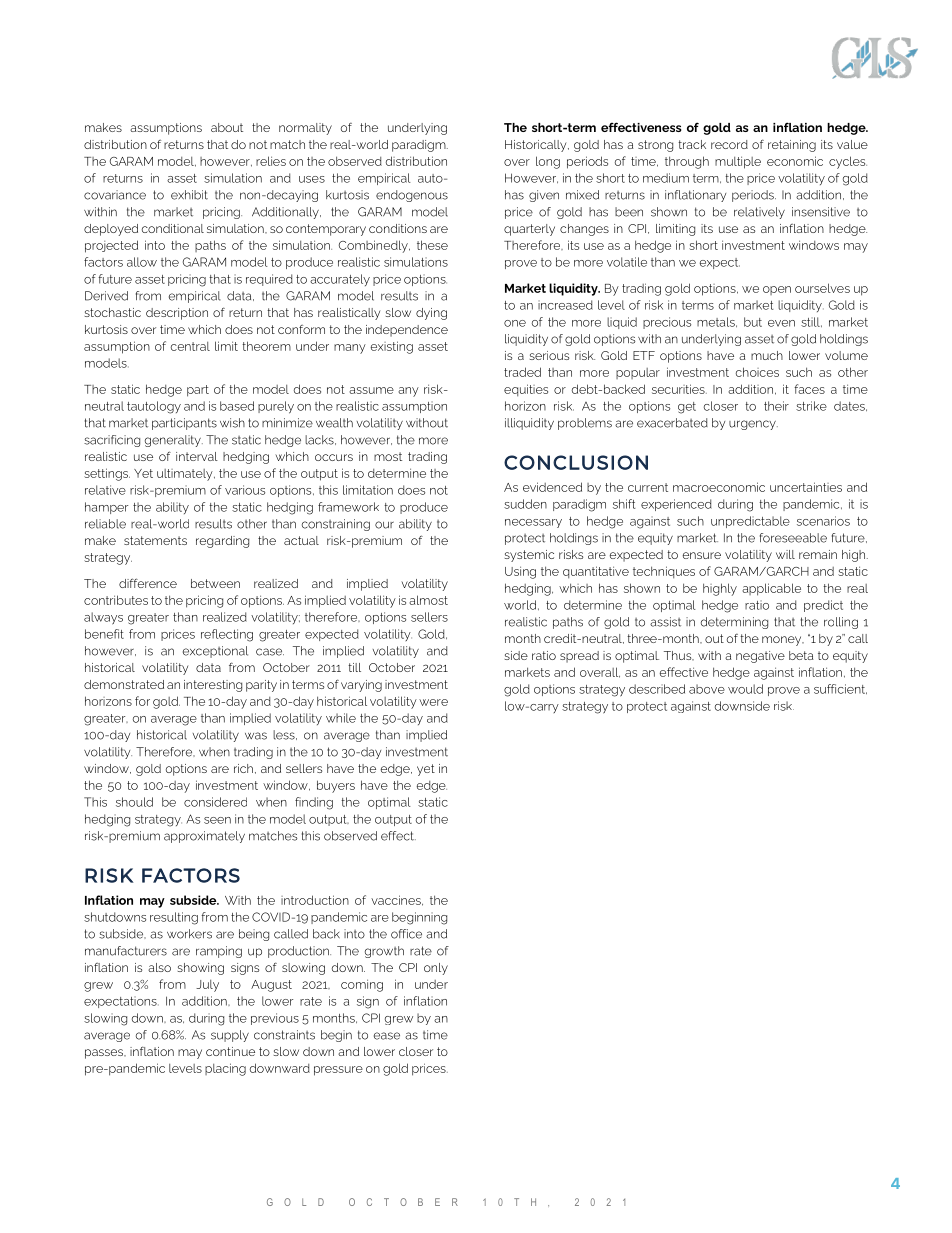 Image resolution: width=952 pixels, height=1233 pixels. What do you see at coordinates (520, 572) in the page?
I see `Using` at bounding box center [520, 572].
